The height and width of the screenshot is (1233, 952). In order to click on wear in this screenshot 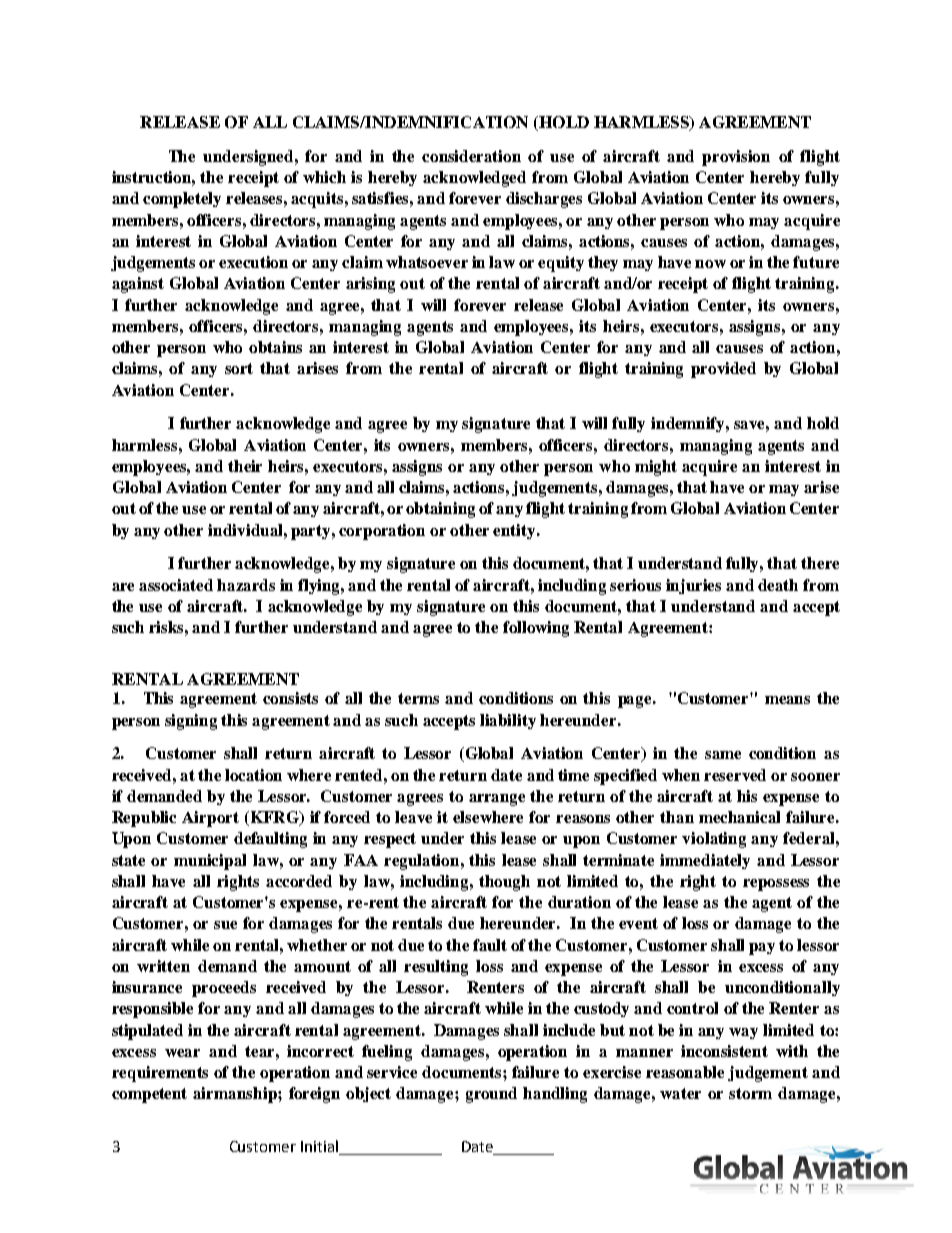, I will do `click(182, 1053)`.
